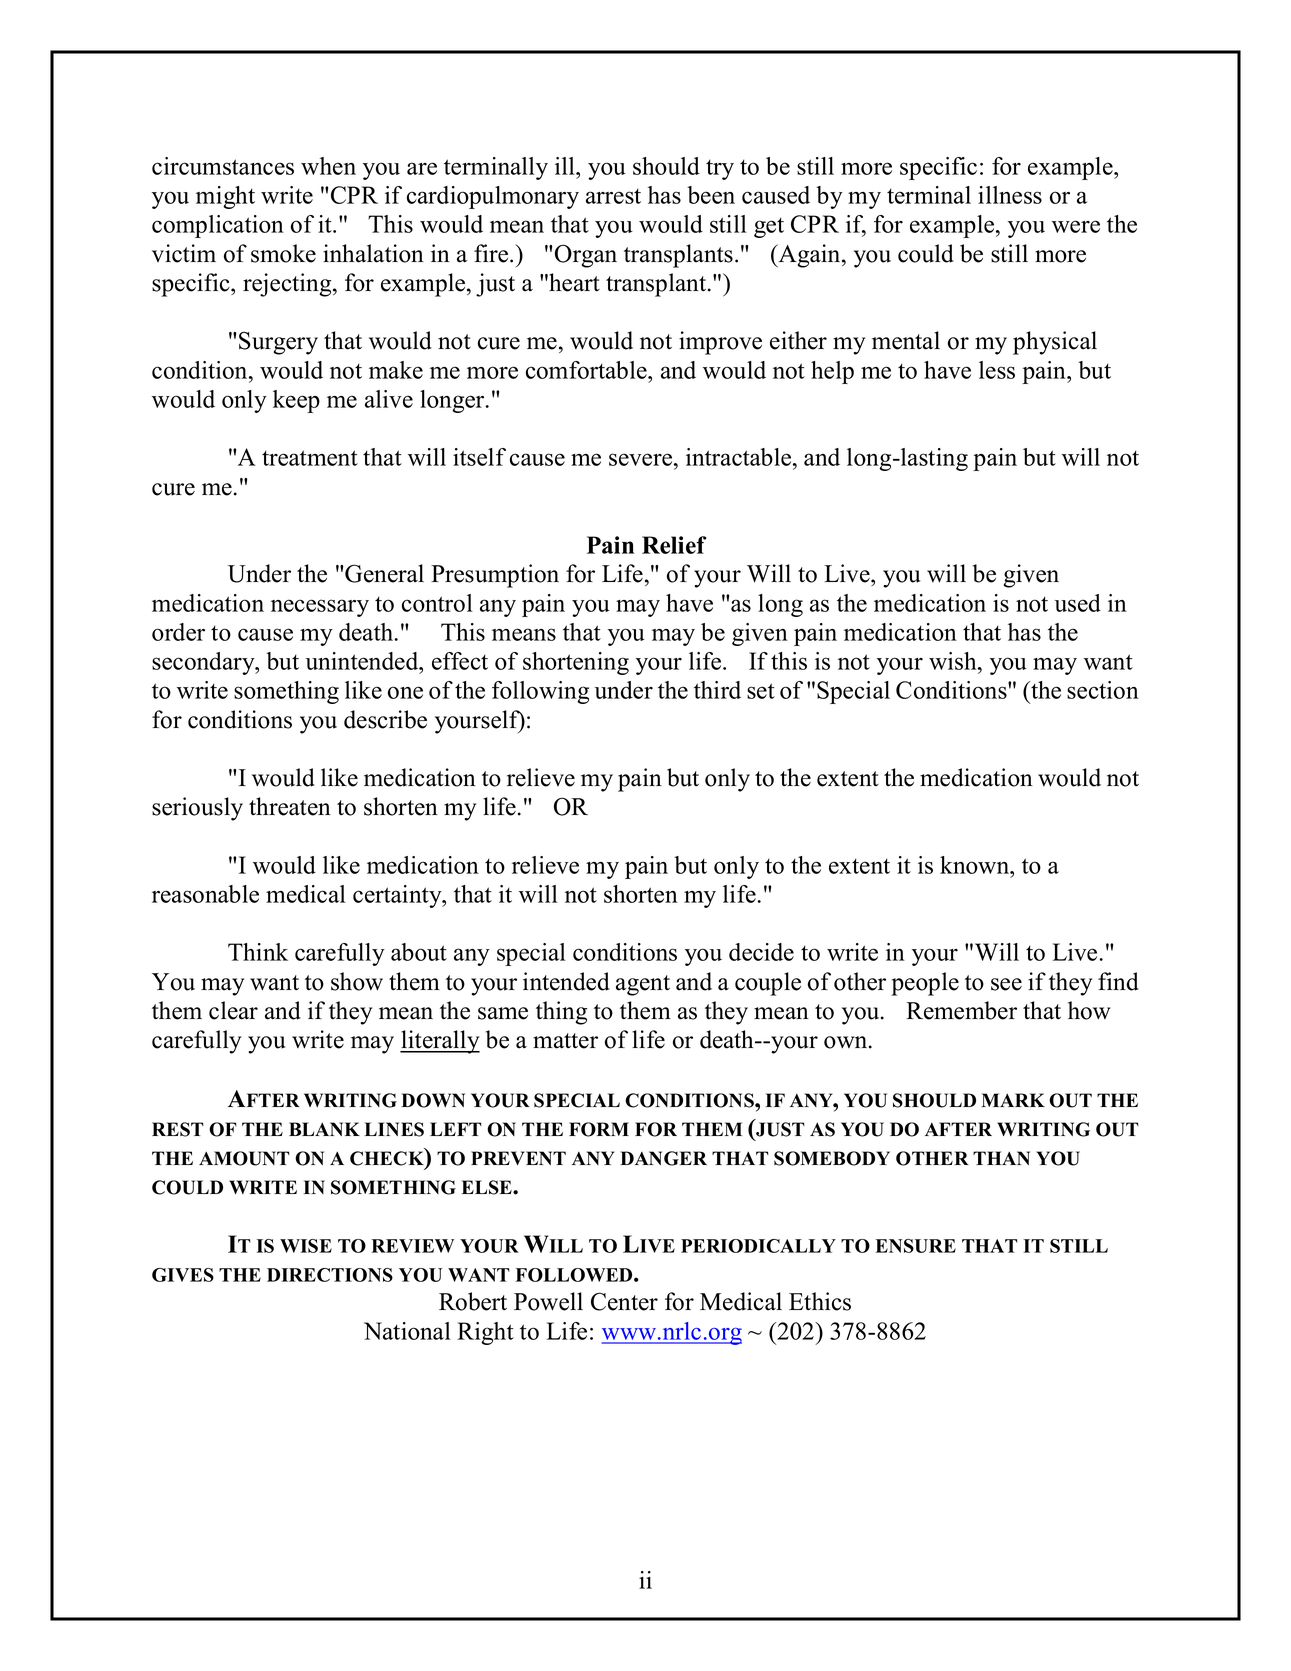 Image resolution: width=1291 pixels, height=1671 pixels. What do you see at coordinates (624, 1301) in the document?
I see `Center` at bounding box center [624, 1301].
